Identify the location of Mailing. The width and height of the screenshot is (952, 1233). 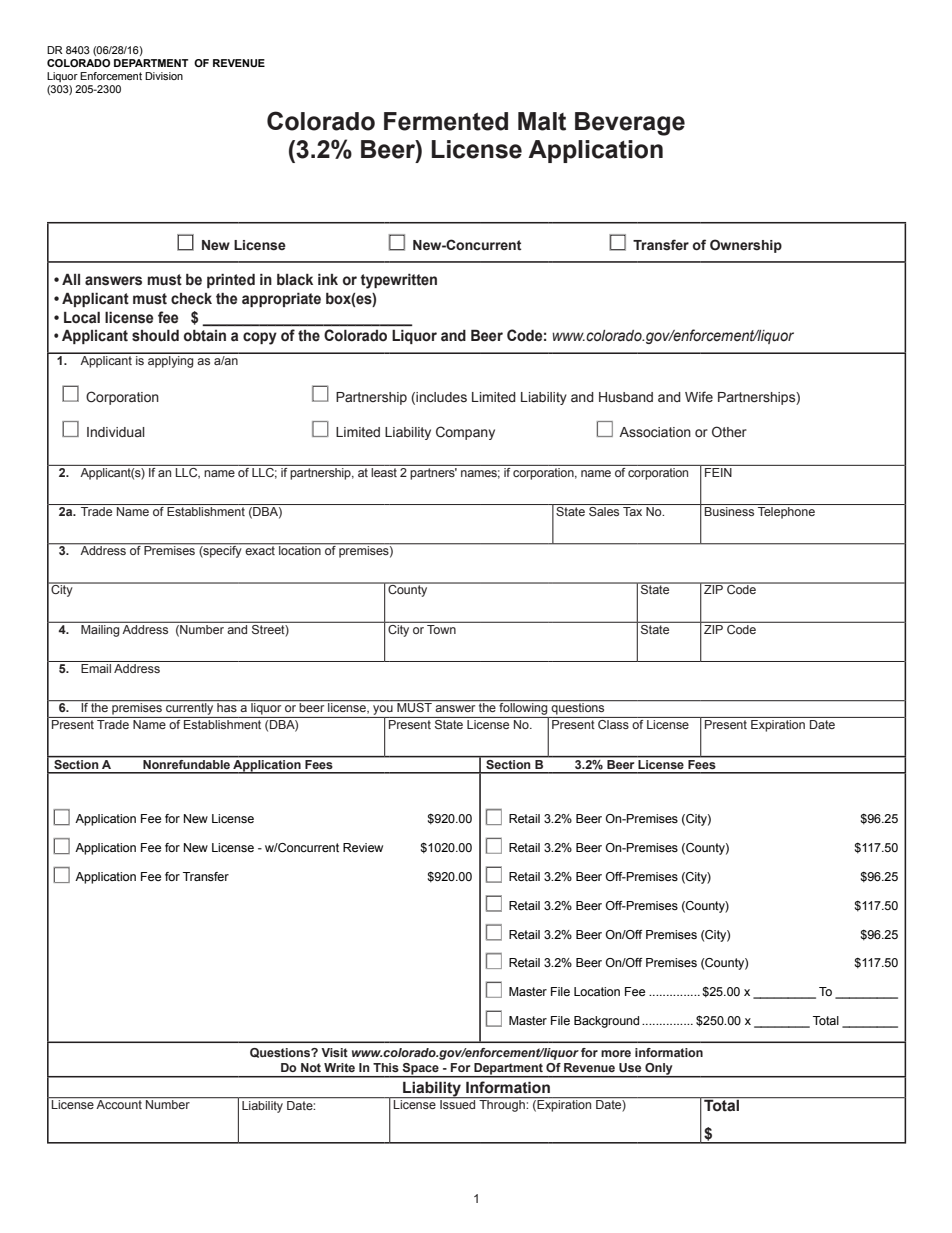
(100, 629).
